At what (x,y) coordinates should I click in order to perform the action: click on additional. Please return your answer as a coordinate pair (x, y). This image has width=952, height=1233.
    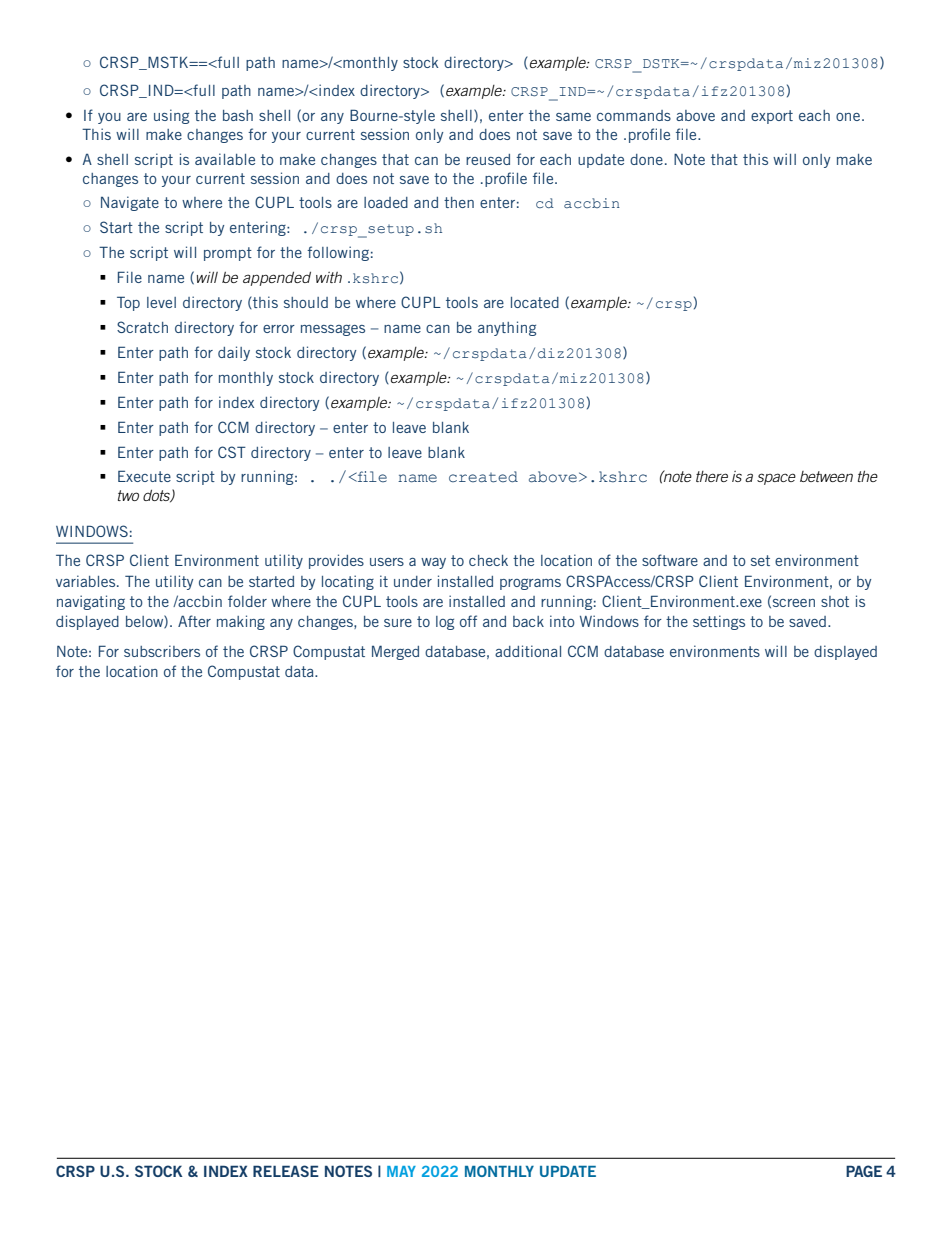
    Looking at the image, I should click on (528, 651).
